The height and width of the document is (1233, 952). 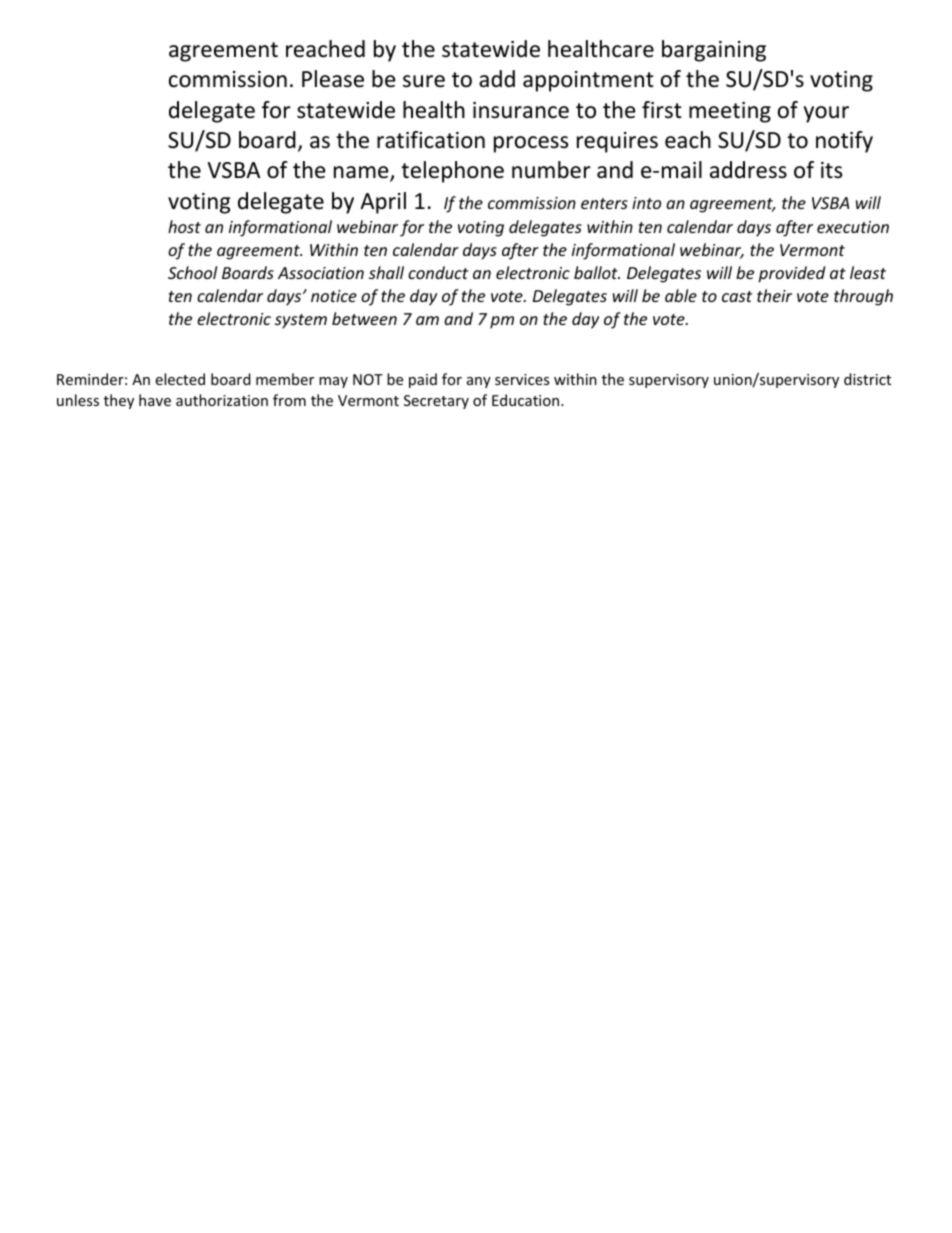 What do you see at coordinates (714, 51) in the document?
I see `bargaining` at bounding box center [714, 51].
